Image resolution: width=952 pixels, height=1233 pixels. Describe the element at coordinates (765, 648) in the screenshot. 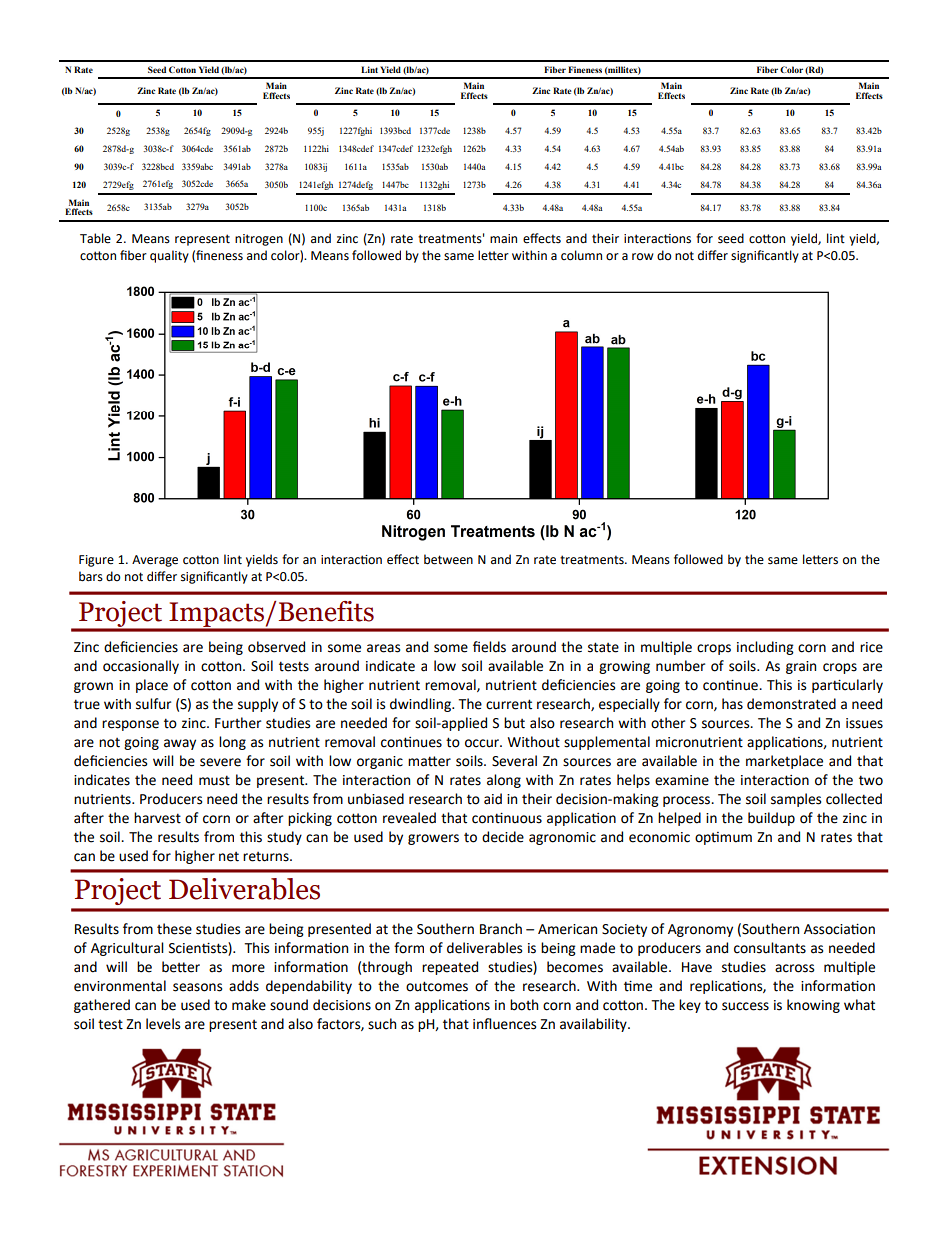

I see `including` at that location.
